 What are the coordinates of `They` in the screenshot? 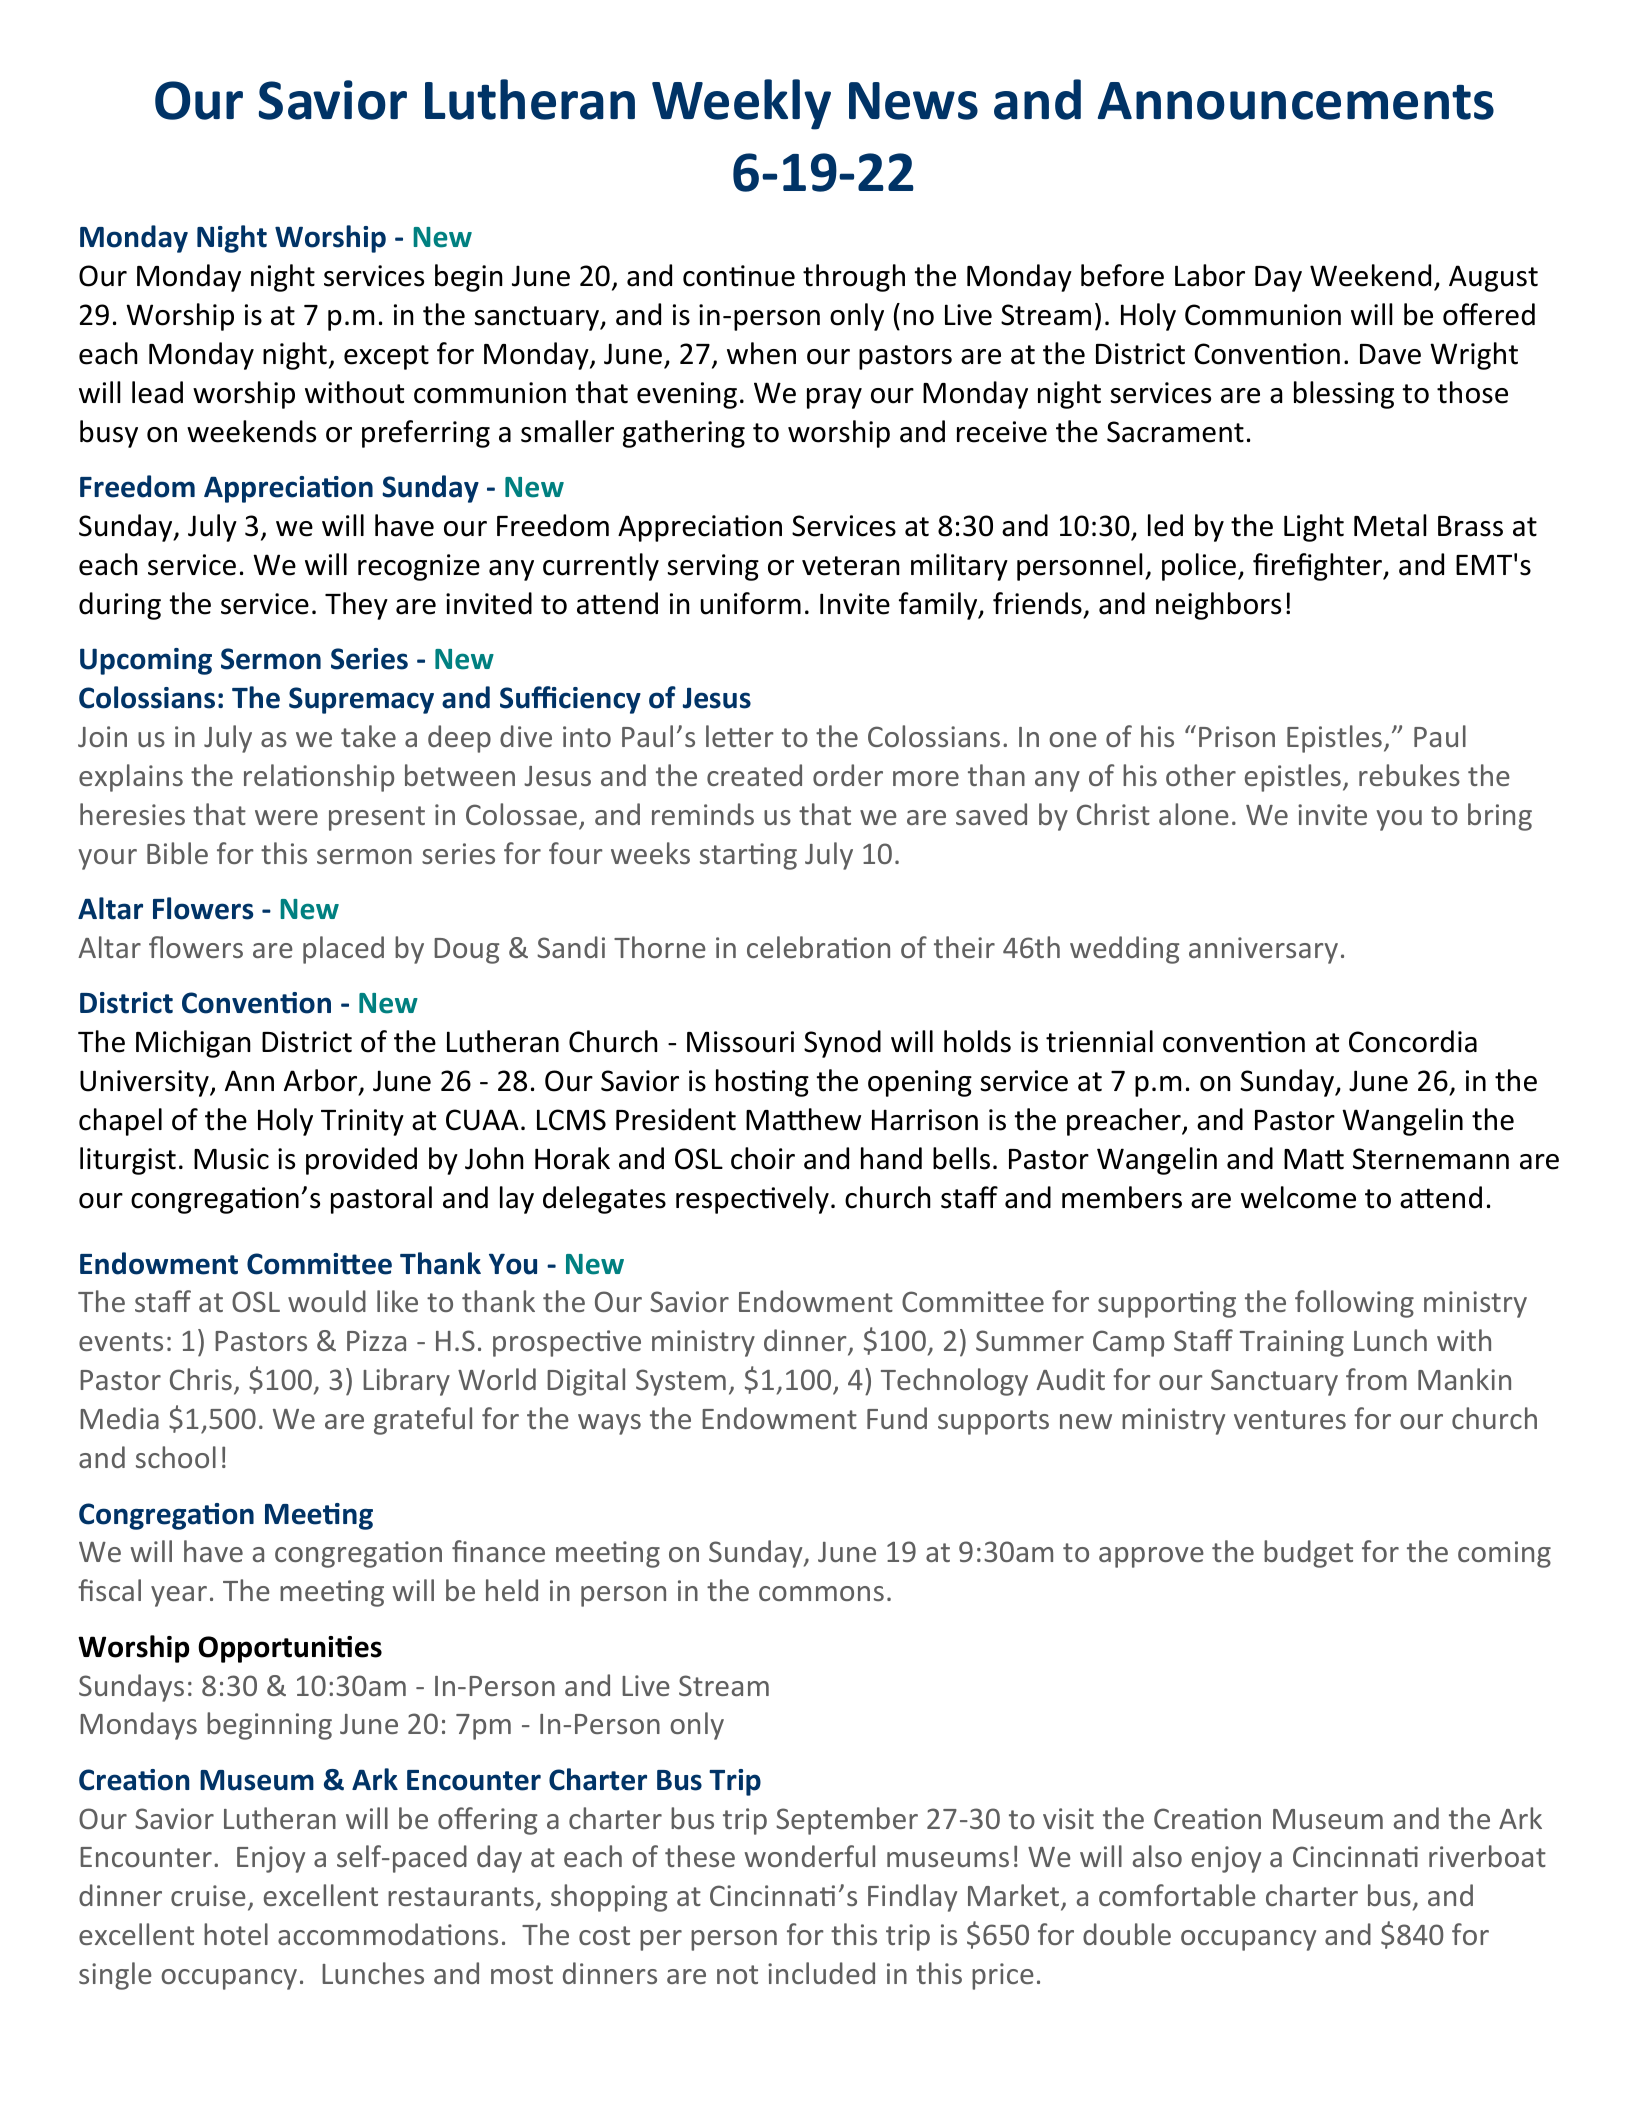 It's located at (356, 606).
